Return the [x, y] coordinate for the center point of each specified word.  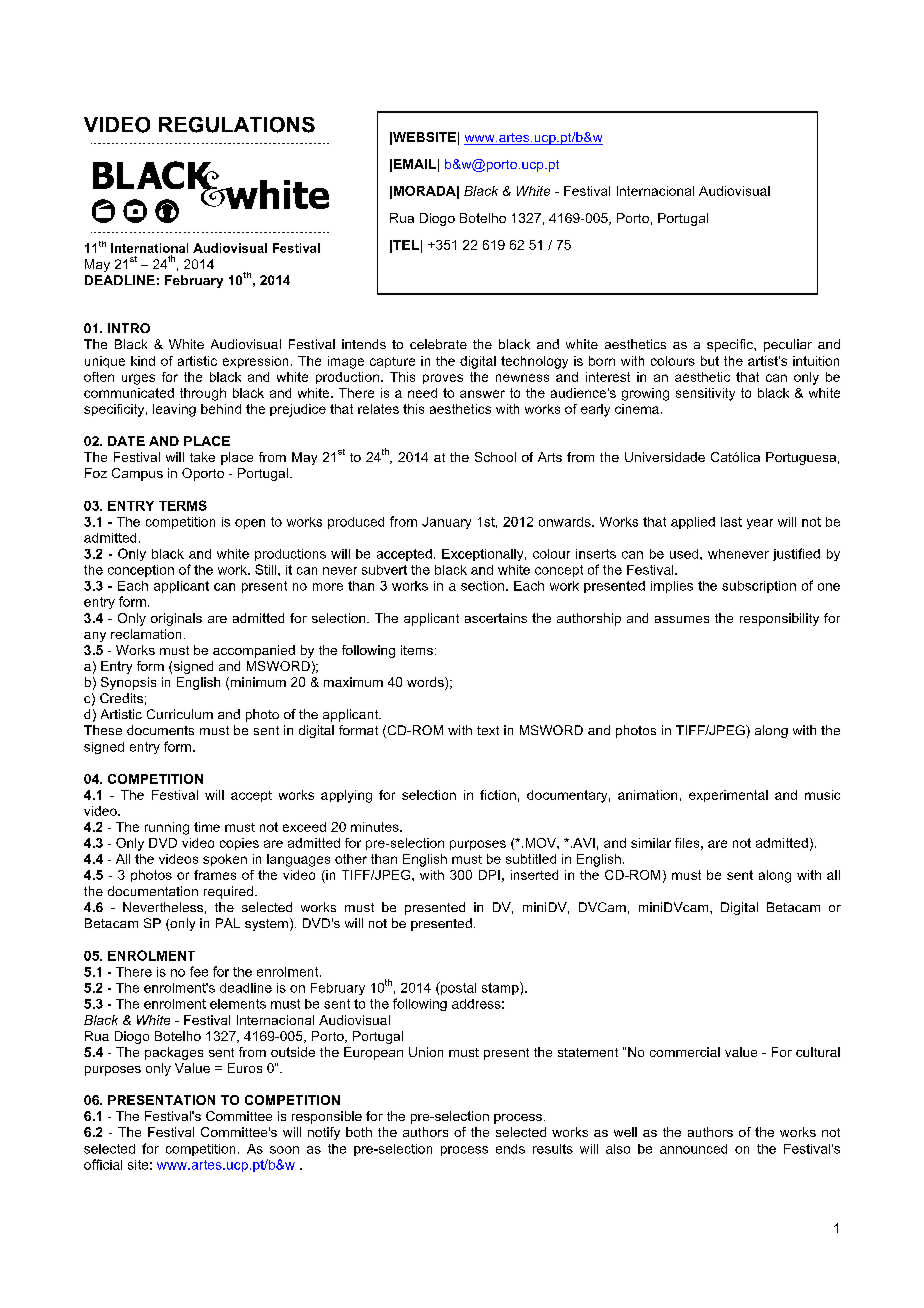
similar [651, 843]
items [417, 650]
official [103, 1164]
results [553, 1149]
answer [482, 394]
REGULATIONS [237, 125]
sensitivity [705, 394]
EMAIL [415, 164]
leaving [174, 410]
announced [693, 1149]
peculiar [788, 345]
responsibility [779, 619]
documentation [153, 891]
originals [176, 619]
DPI [489, 875]
